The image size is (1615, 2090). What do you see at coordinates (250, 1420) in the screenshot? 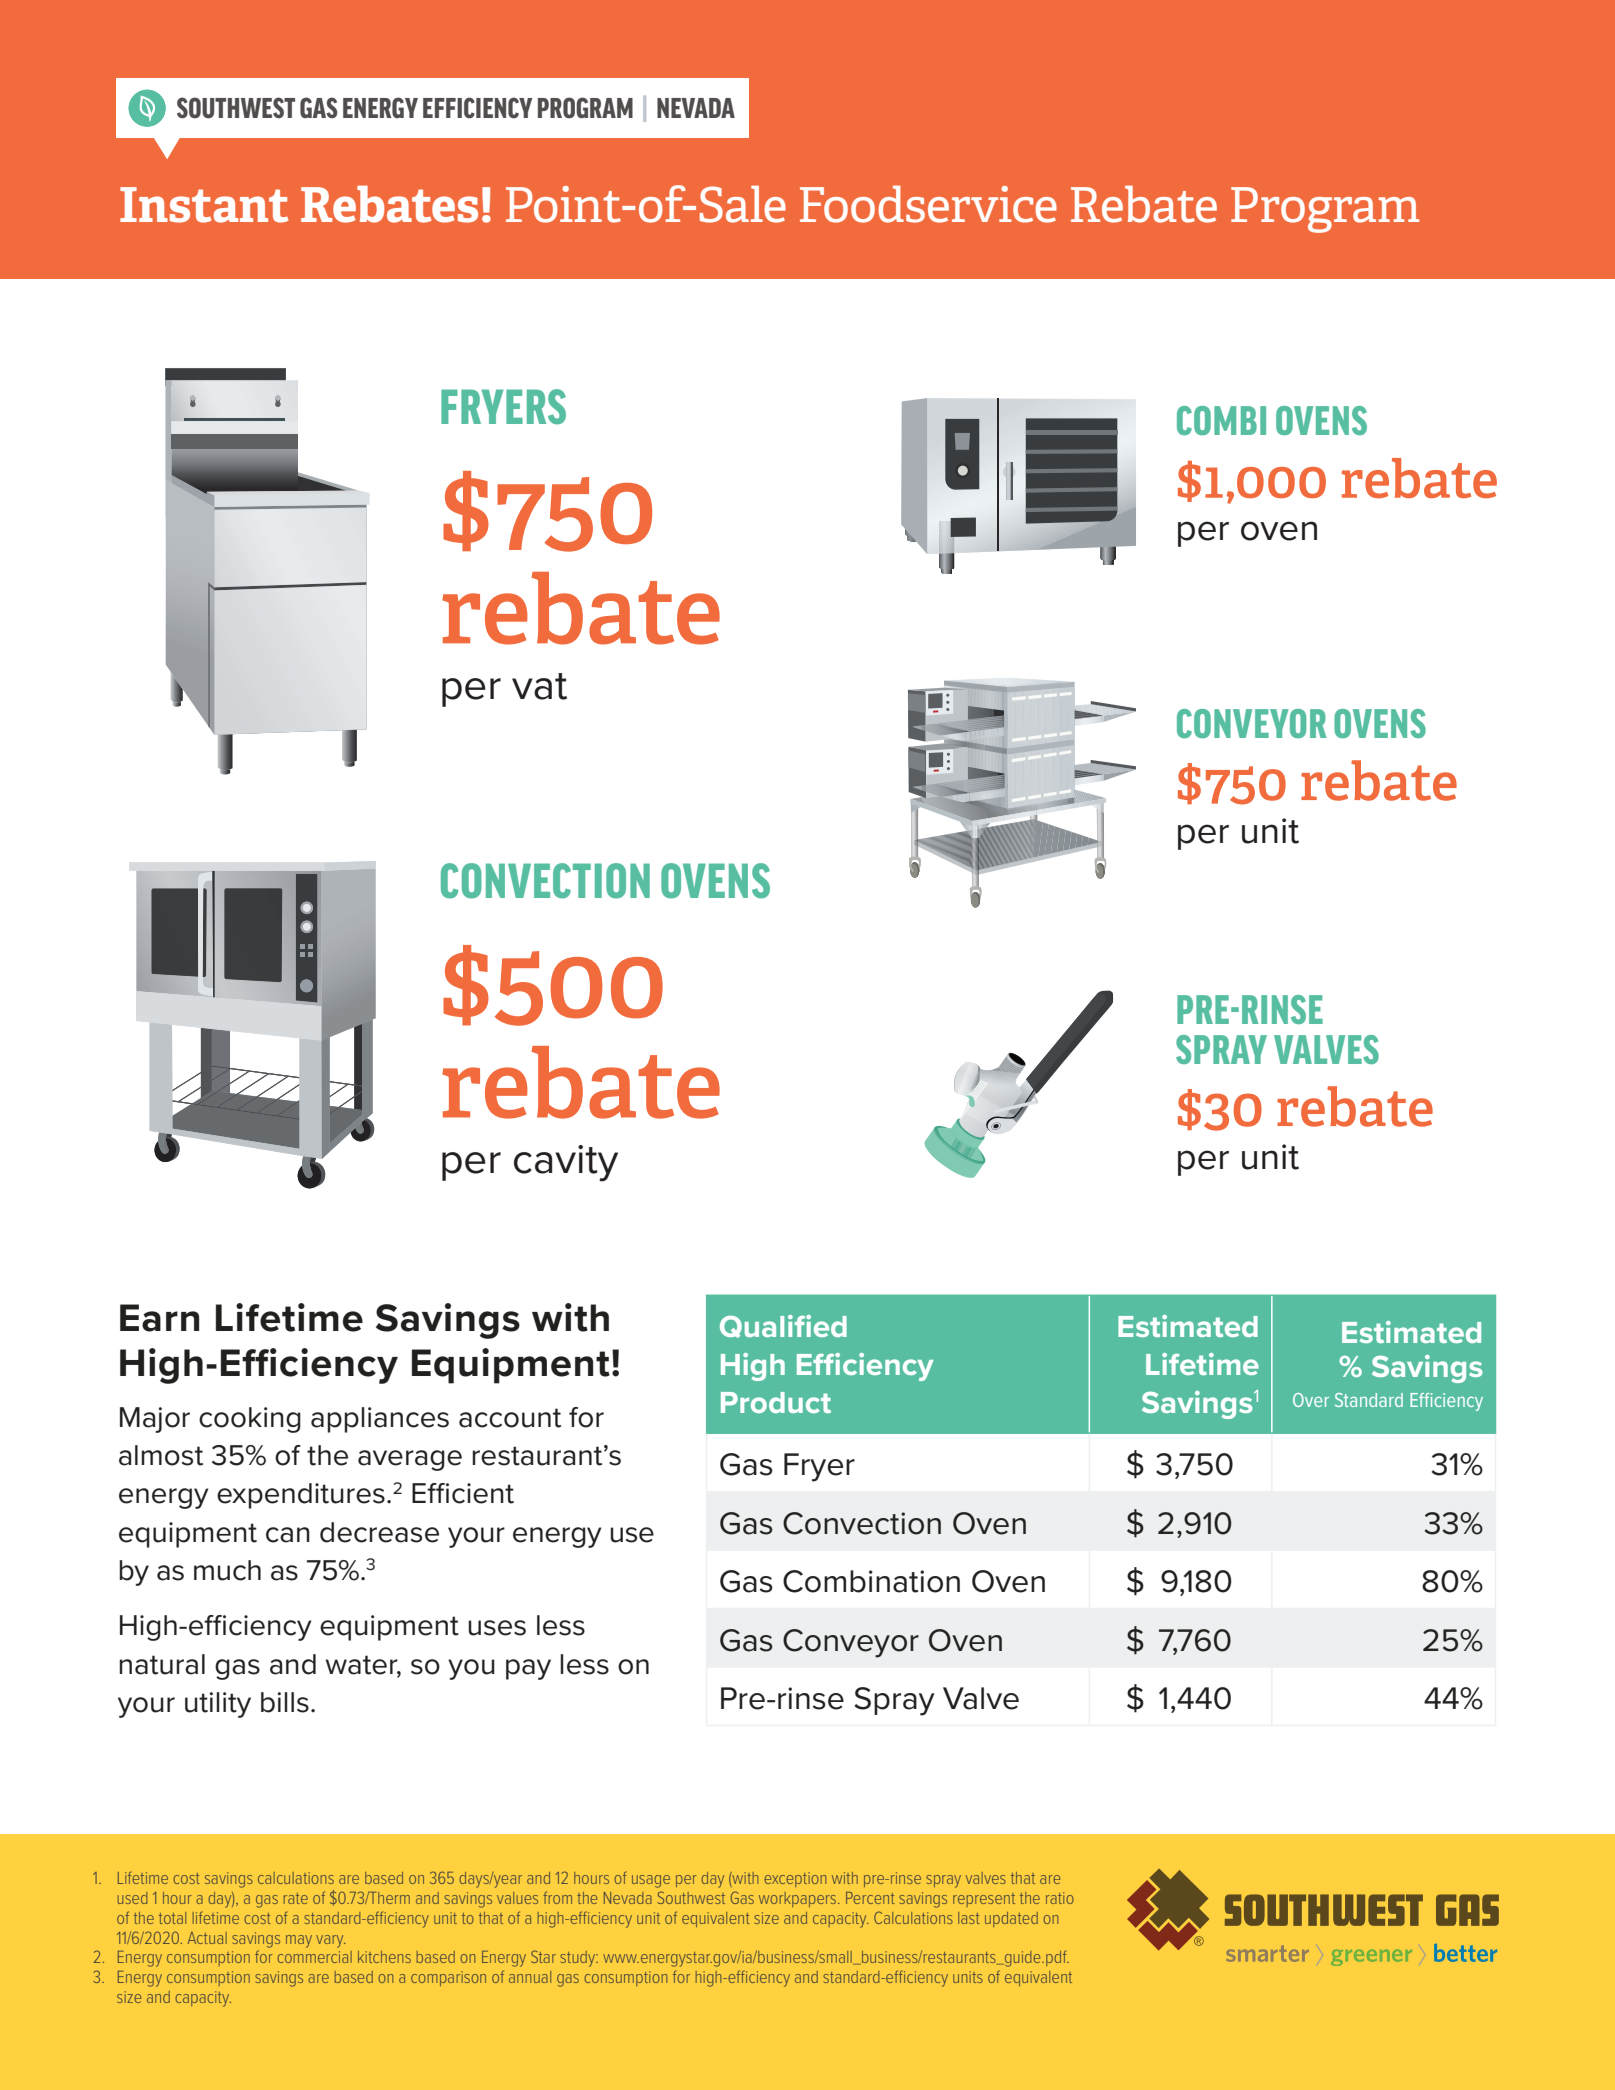
I see `cooking` at bounding box center [250, 1420].
